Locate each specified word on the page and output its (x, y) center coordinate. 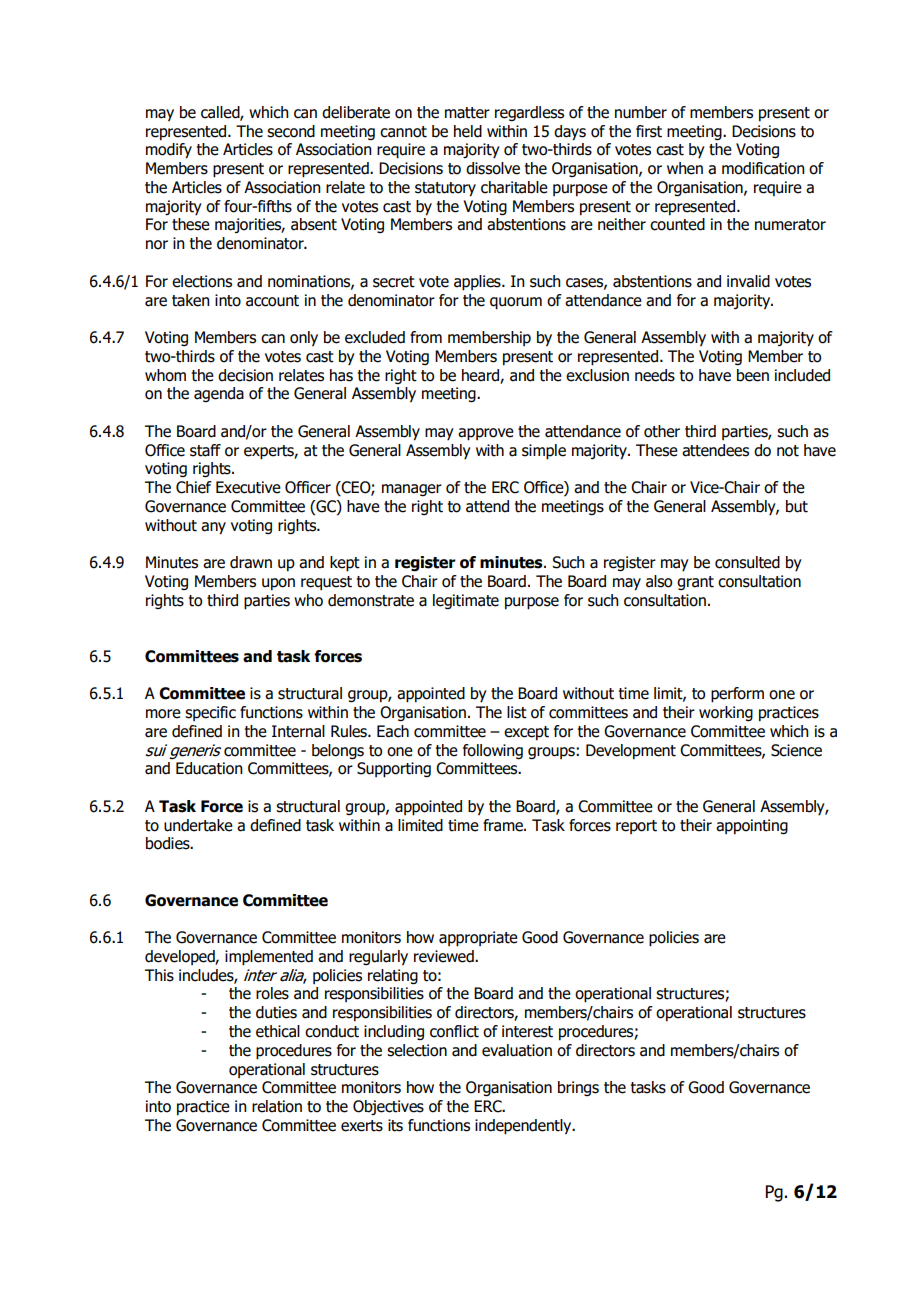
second (291, 131)
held (468, 131)
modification (763, 168)
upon (278, 584)
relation (277, 1106)
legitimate (466, 601)
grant (695, 583)
